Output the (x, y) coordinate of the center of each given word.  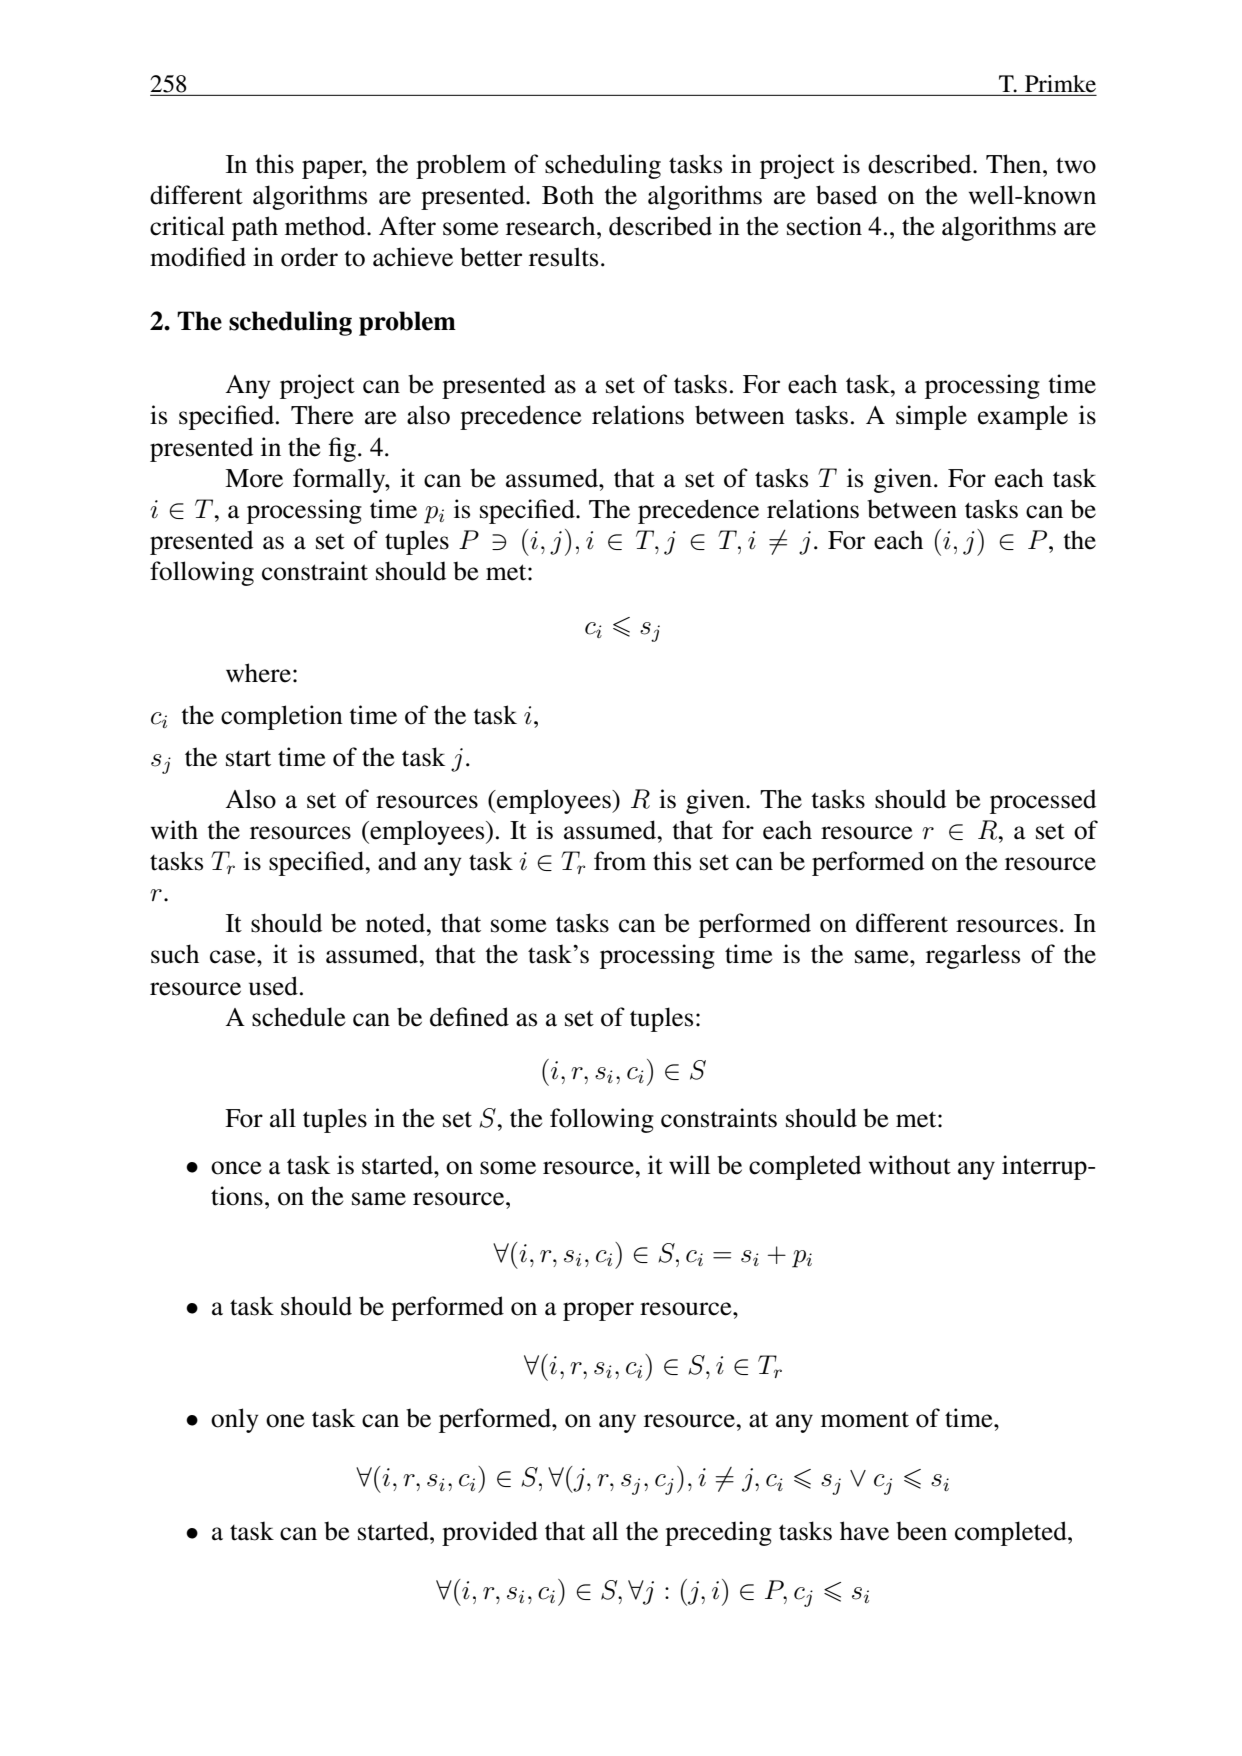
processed (1043, 801)
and (397, 861)
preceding (718, 1533)
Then (1015, 164)
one (285, 1421)
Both (568, 195)
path (255, 228)
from (620, 861)
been (921, 1531)
